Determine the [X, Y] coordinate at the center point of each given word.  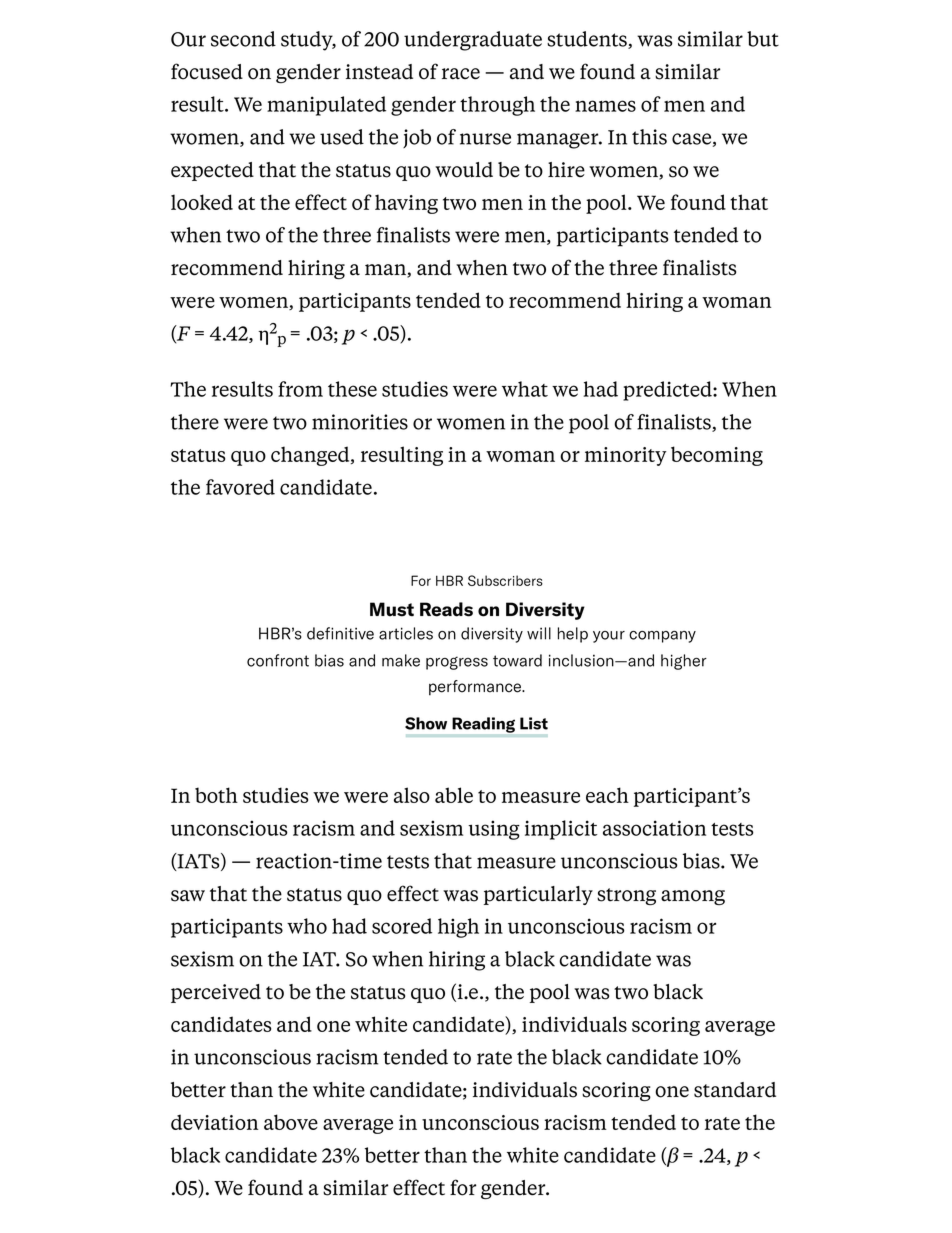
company [662, 637]
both [216, 795]
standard [735, 1090]
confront [278, 660]
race [461, 74]
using [494, 830]
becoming [717, 456]
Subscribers [505, 580]
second [243, 39]
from [300, 389]
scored [402, 926]
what [525, 389]
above [291, 1122]
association [654, 828]
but [763, 39]
